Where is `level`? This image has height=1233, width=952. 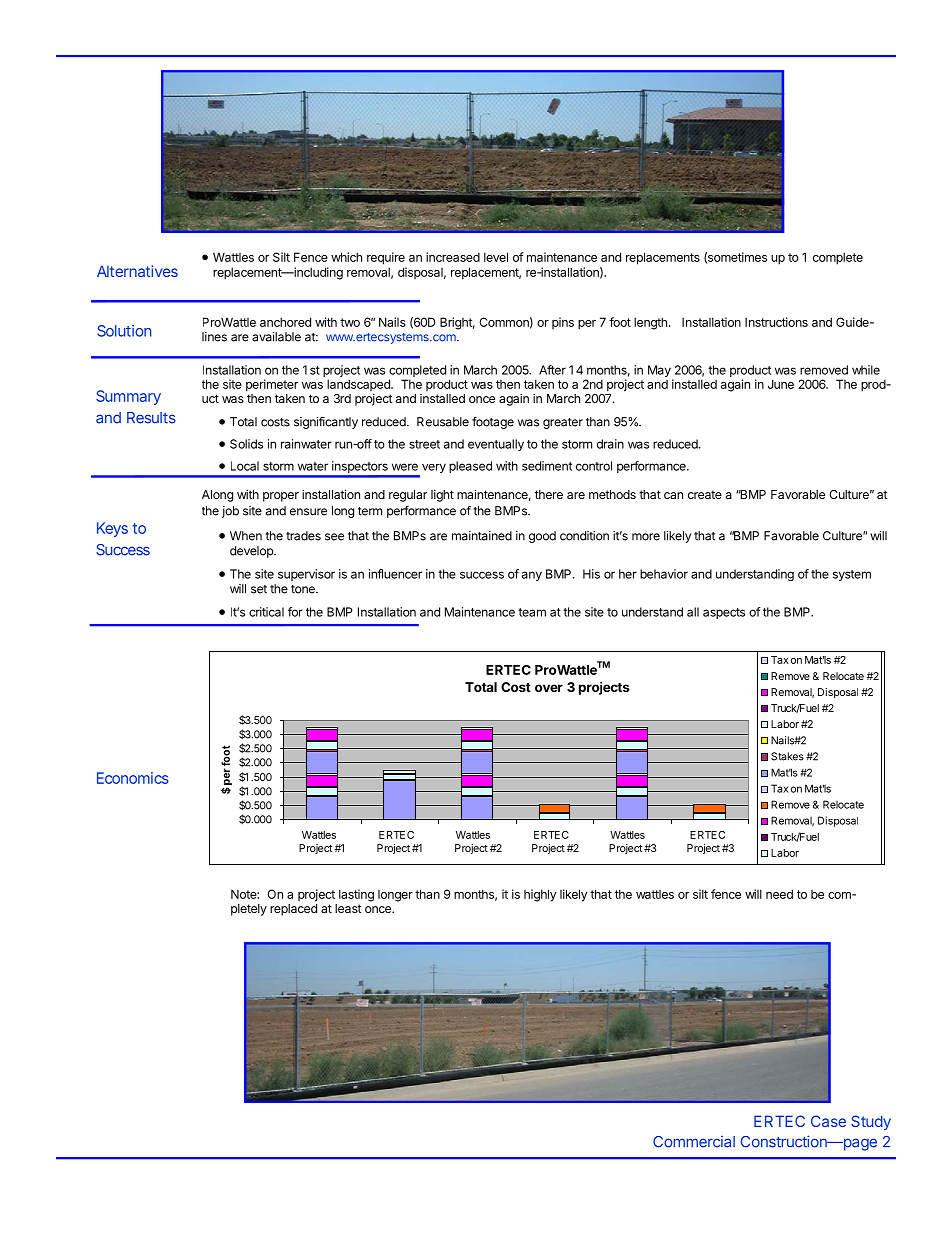
level is located at coordinates (496, 257).
